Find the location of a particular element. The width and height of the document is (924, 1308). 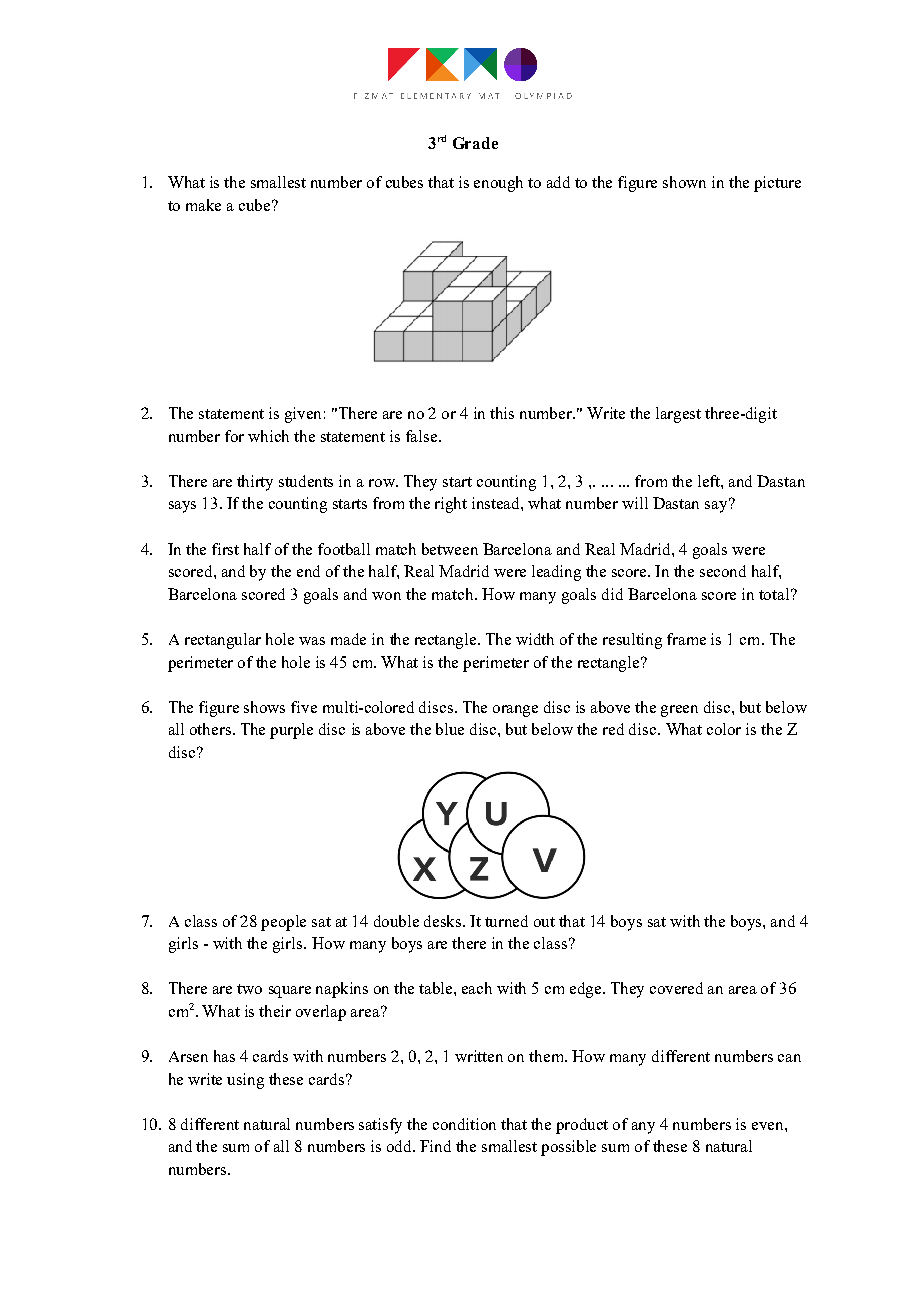

right is located at coordinates (451, 505).
